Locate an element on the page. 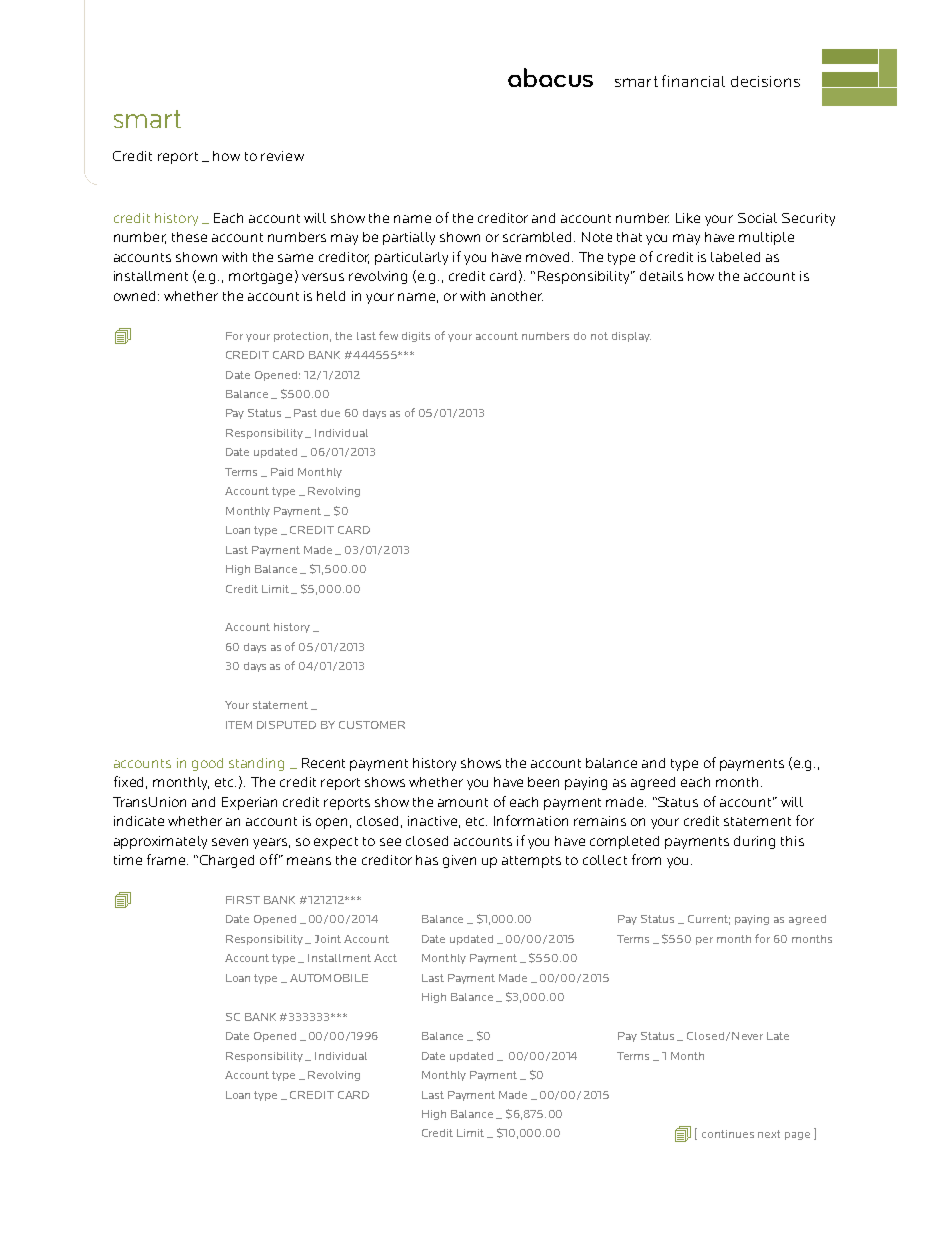 Image resolution: width=952 pixels, height=1233 pixels. amount is located at coordinates (463, 802).
